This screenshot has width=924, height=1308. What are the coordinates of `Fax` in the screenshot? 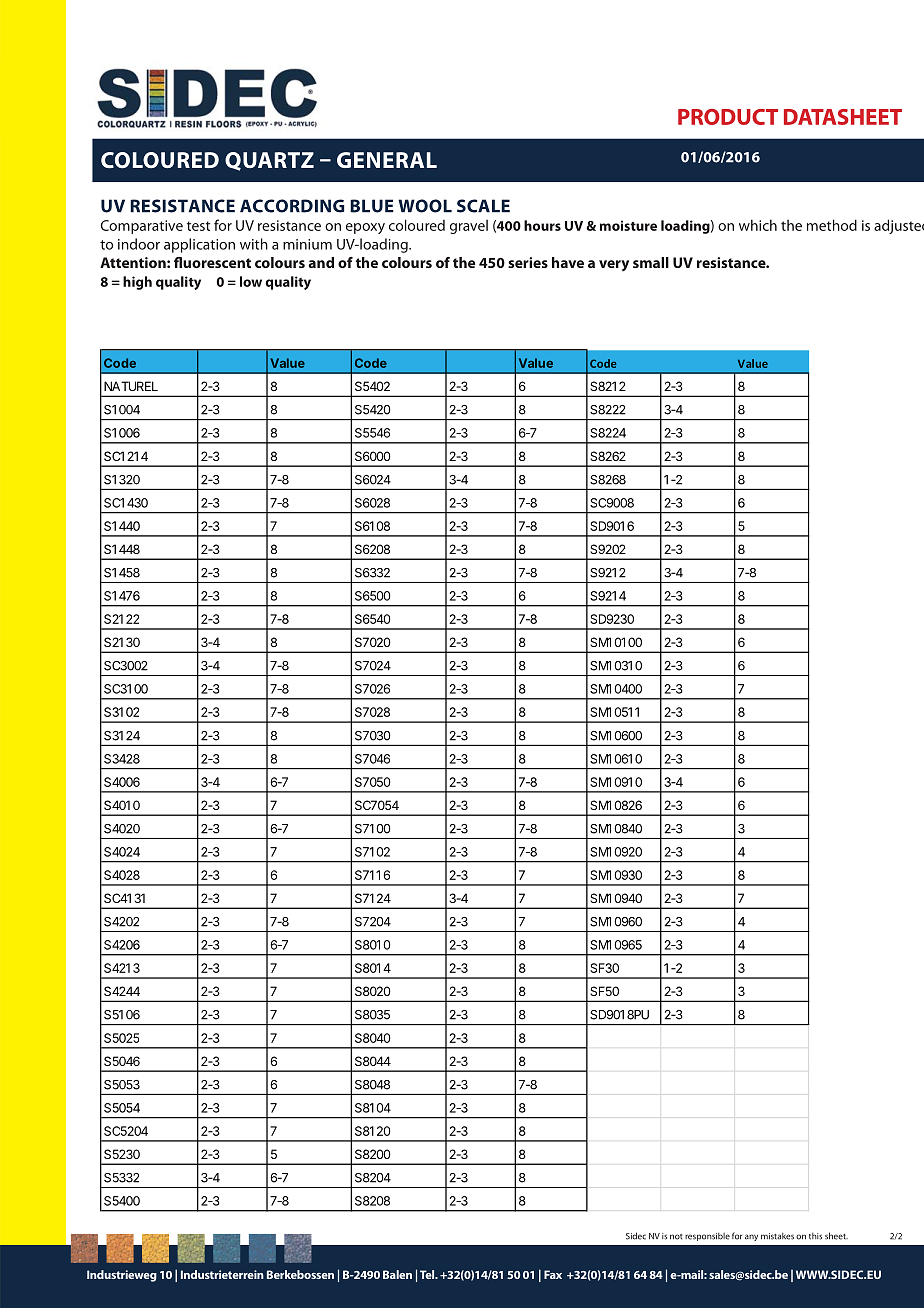 It's located at (553, 1274).
